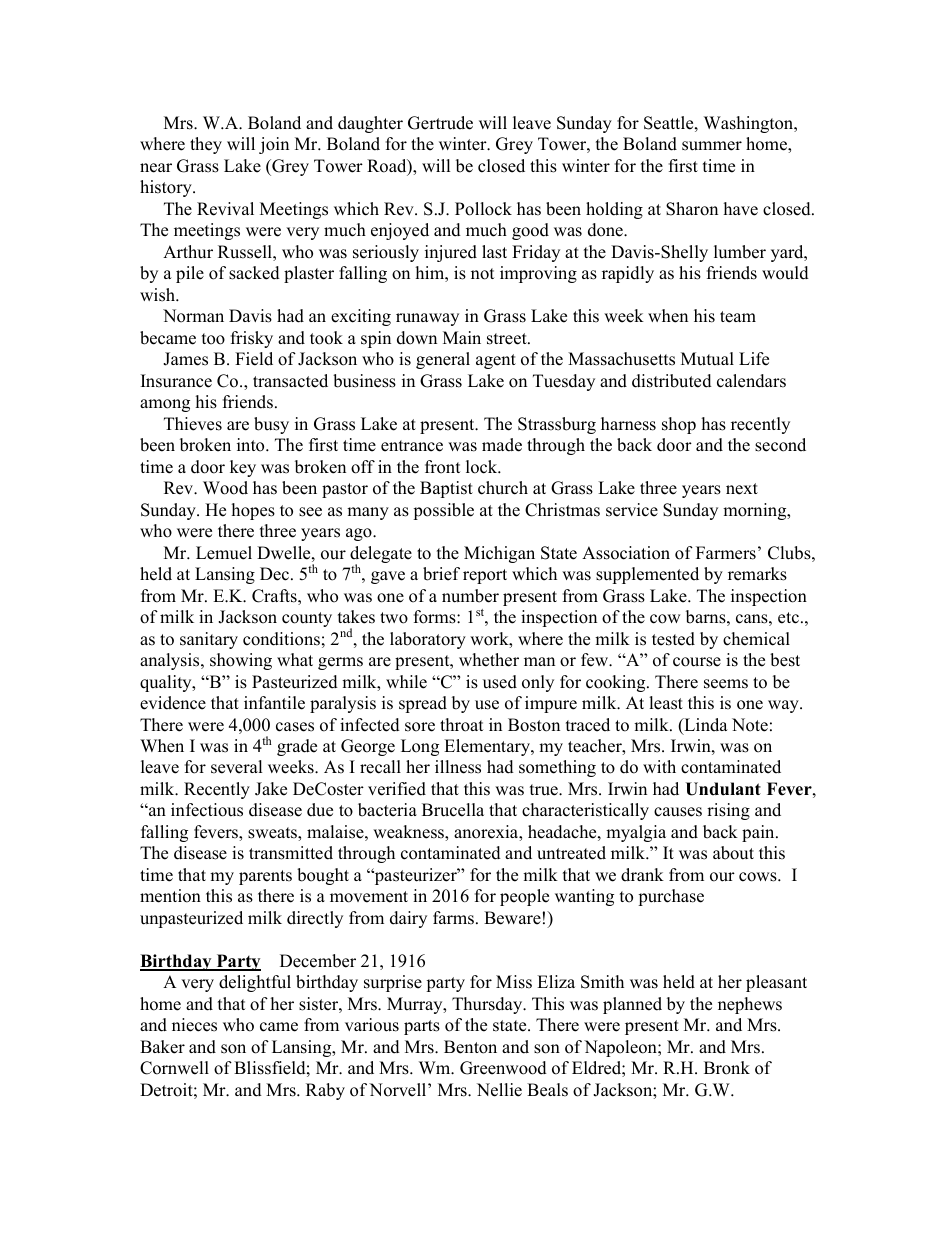 This page has width=952, height=1233. What do you see at coordinates (470, 1047) in the page?
I see `Benton` at bounding box center [470, 1047].
